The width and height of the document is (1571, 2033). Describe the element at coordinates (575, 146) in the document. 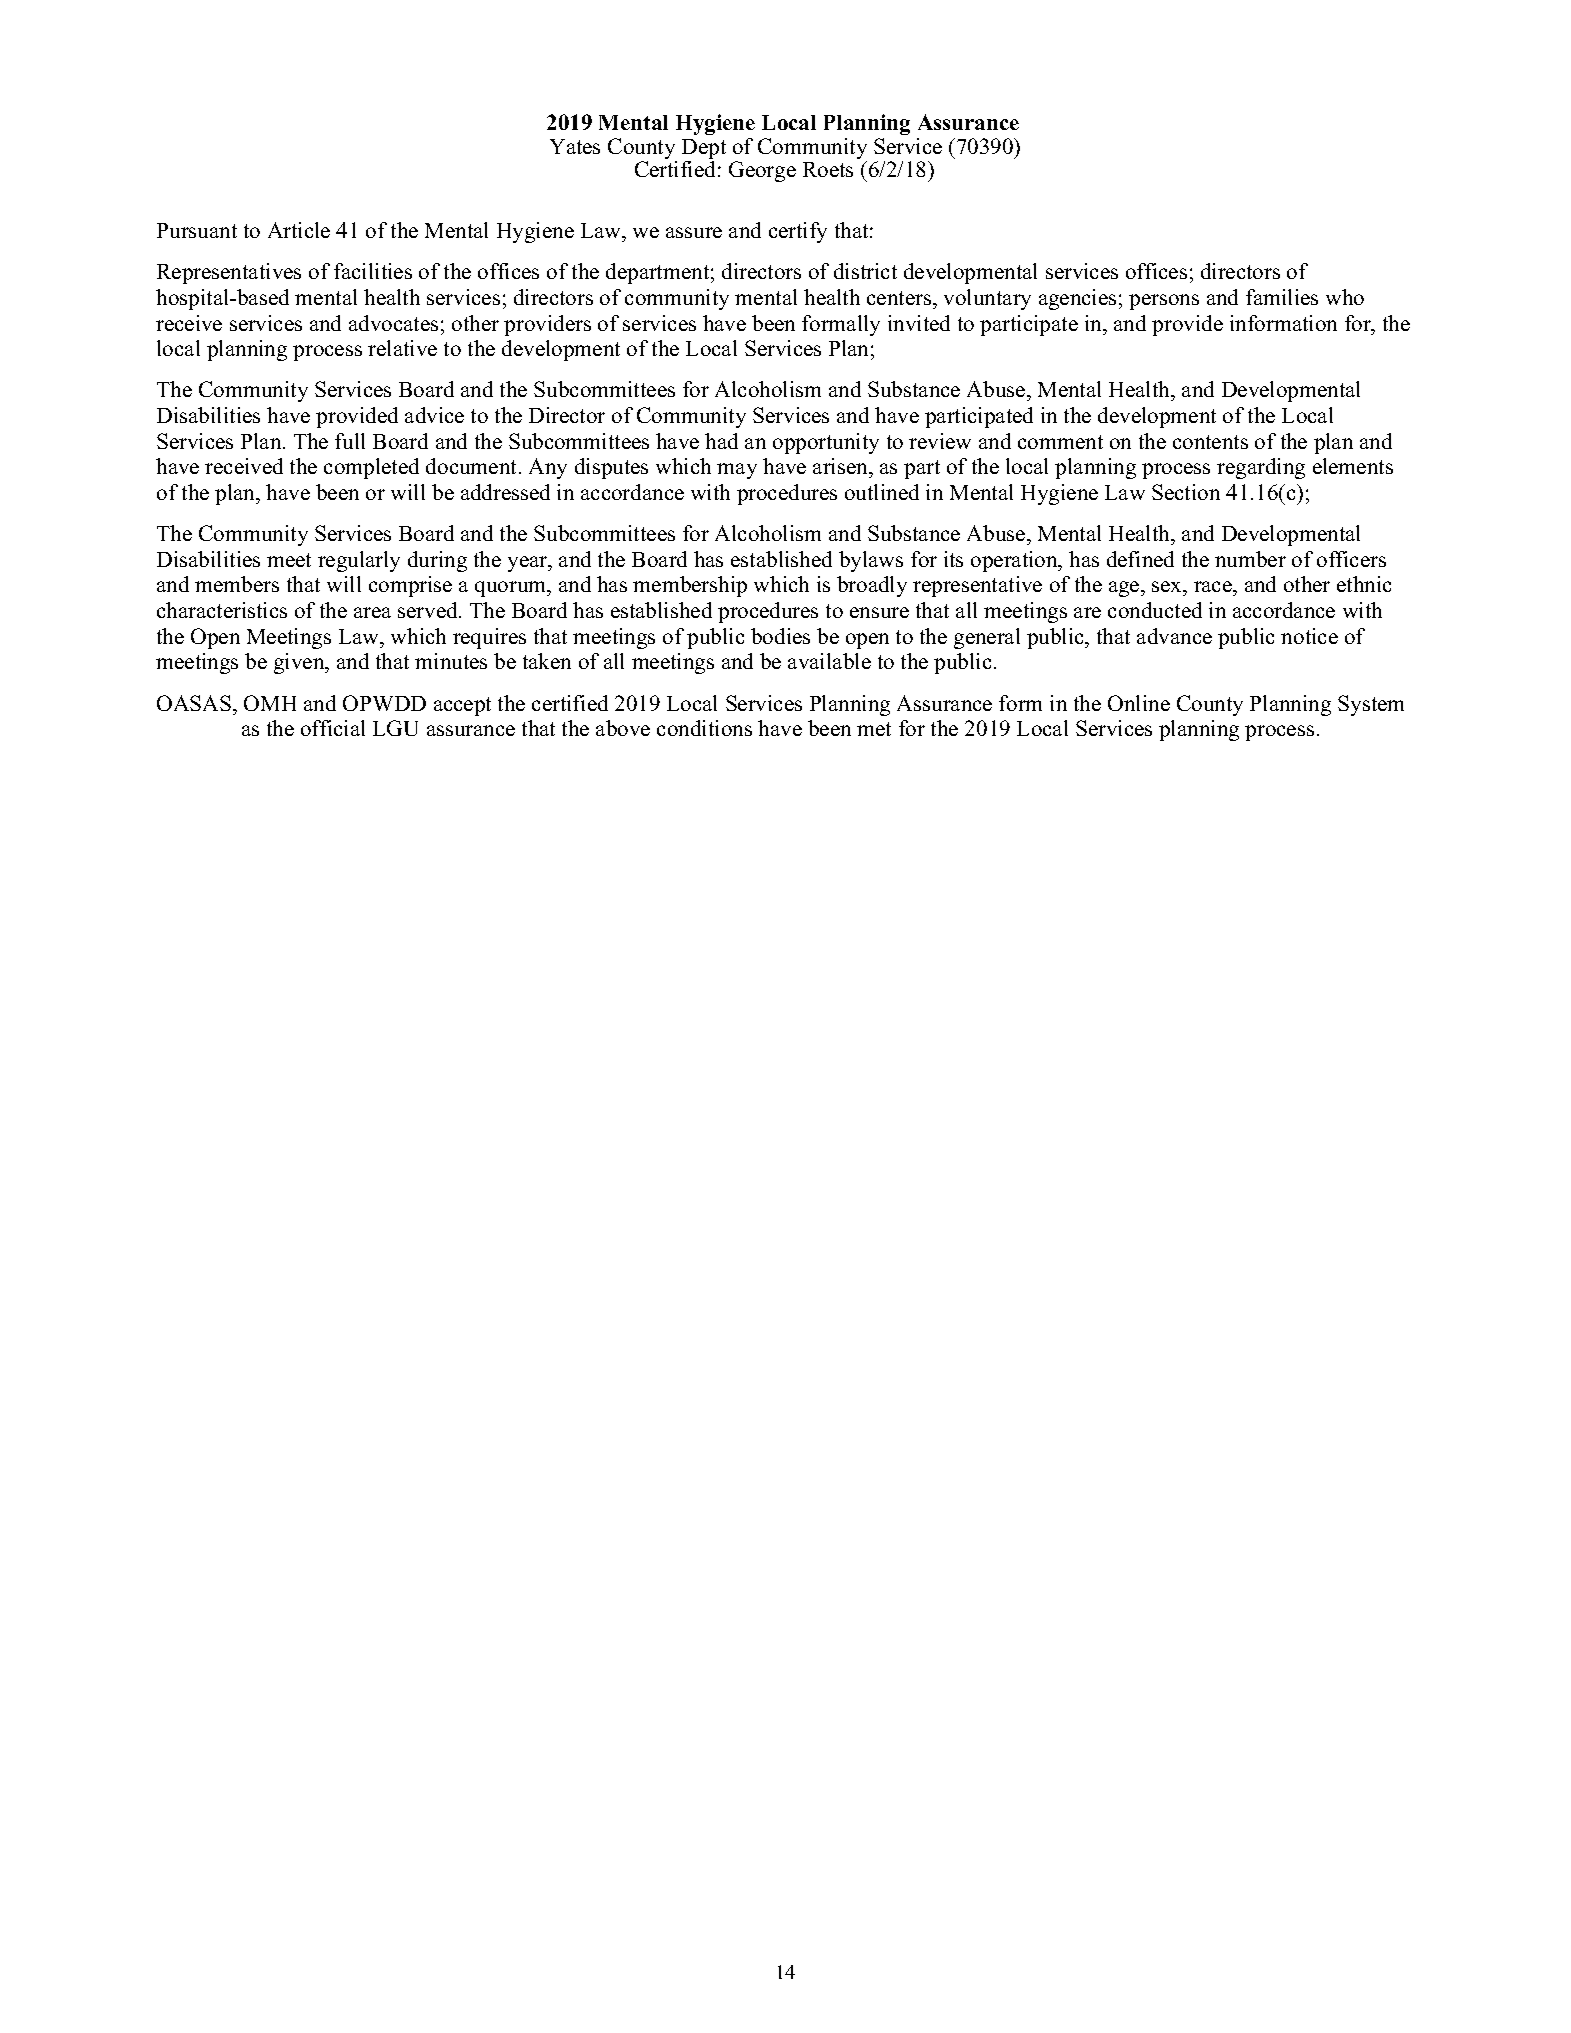

I see `Yates` at that location.
